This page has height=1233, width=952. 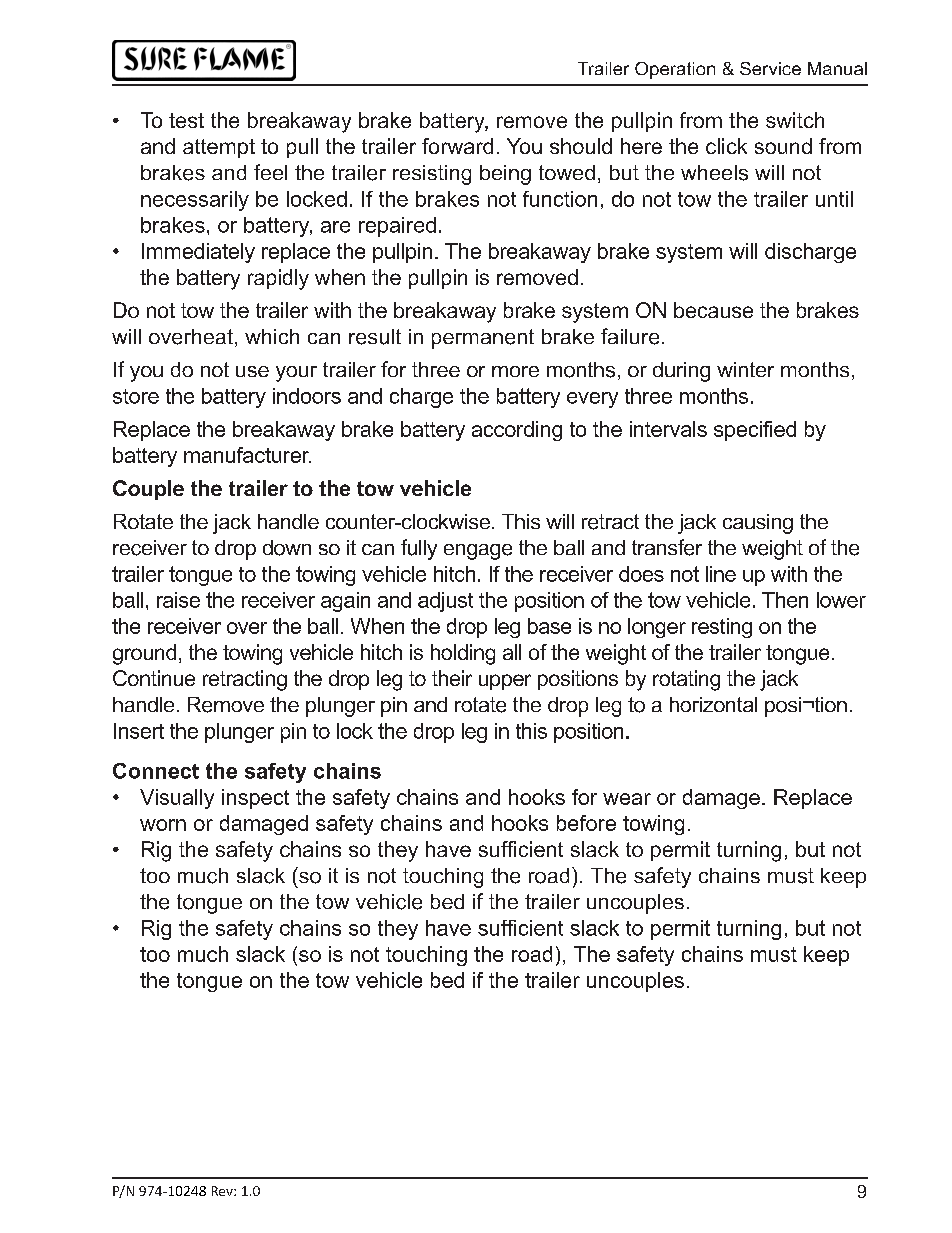 What do you see at coordinates (463, 654) in the page?
I see `holding` at bounding box center [463, 654].
